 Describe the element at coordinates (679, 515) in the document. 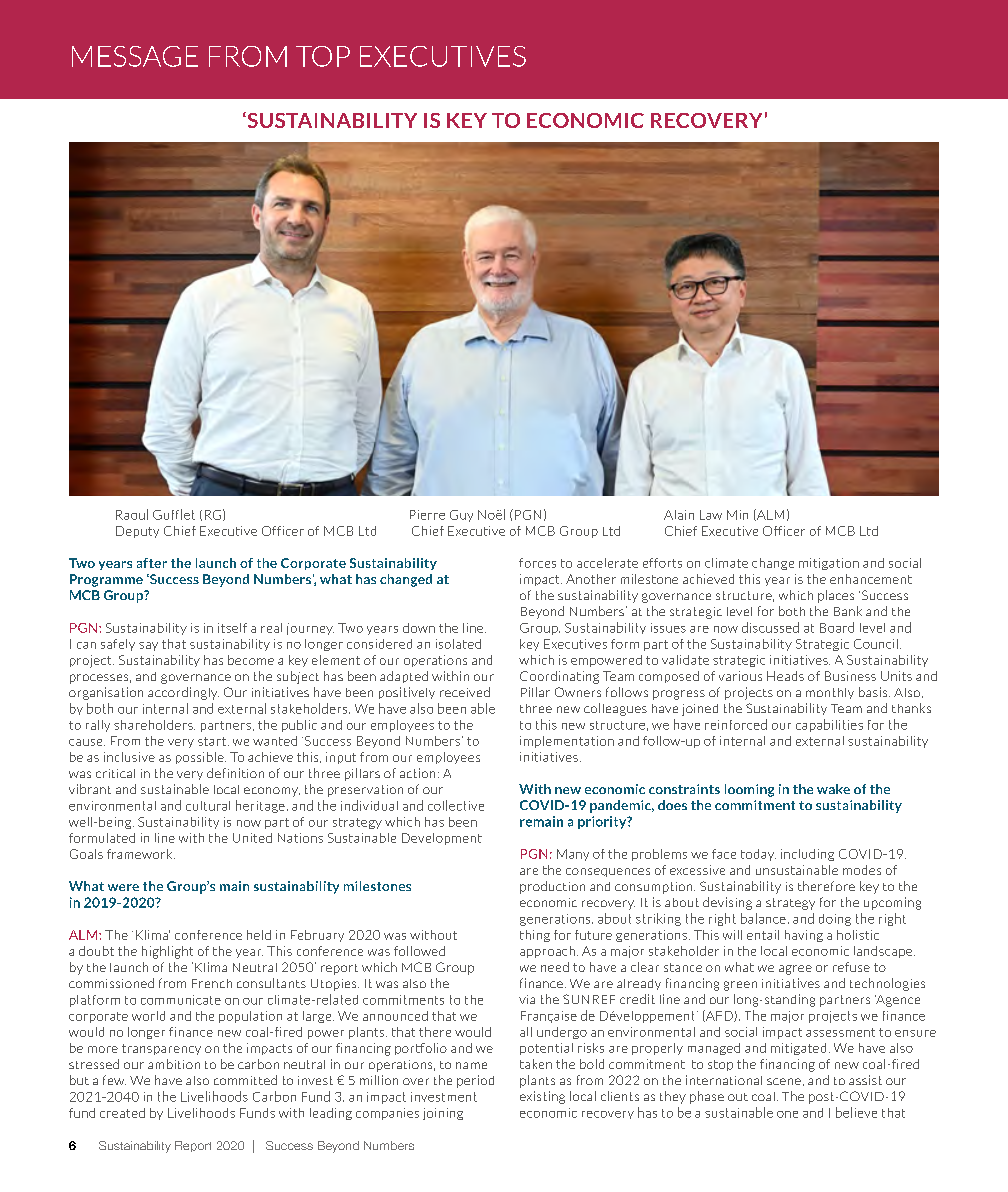

I see `Alain` at that location.
